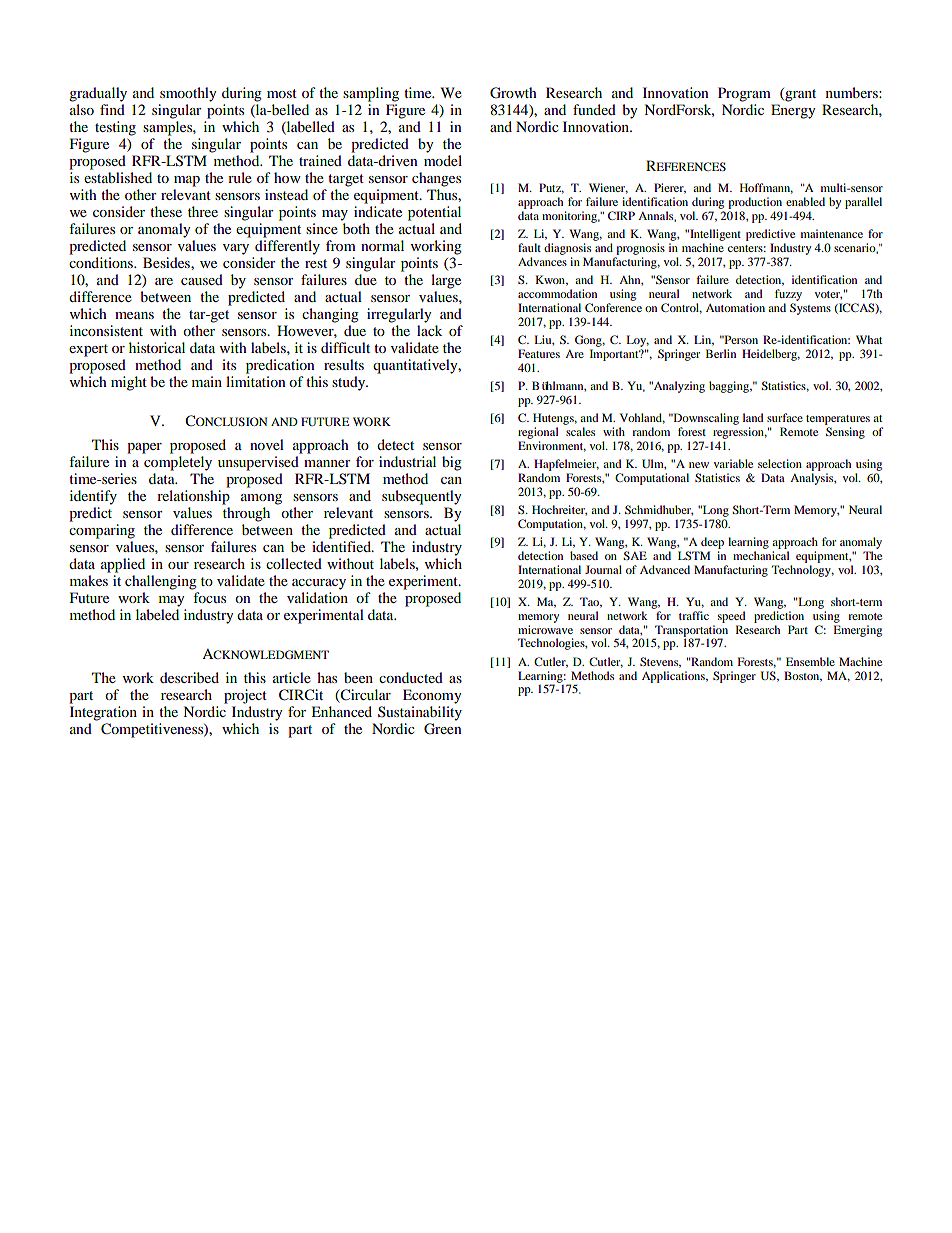 The image size is (952, 1233). I want to click on Energy, so click(793, 111).
